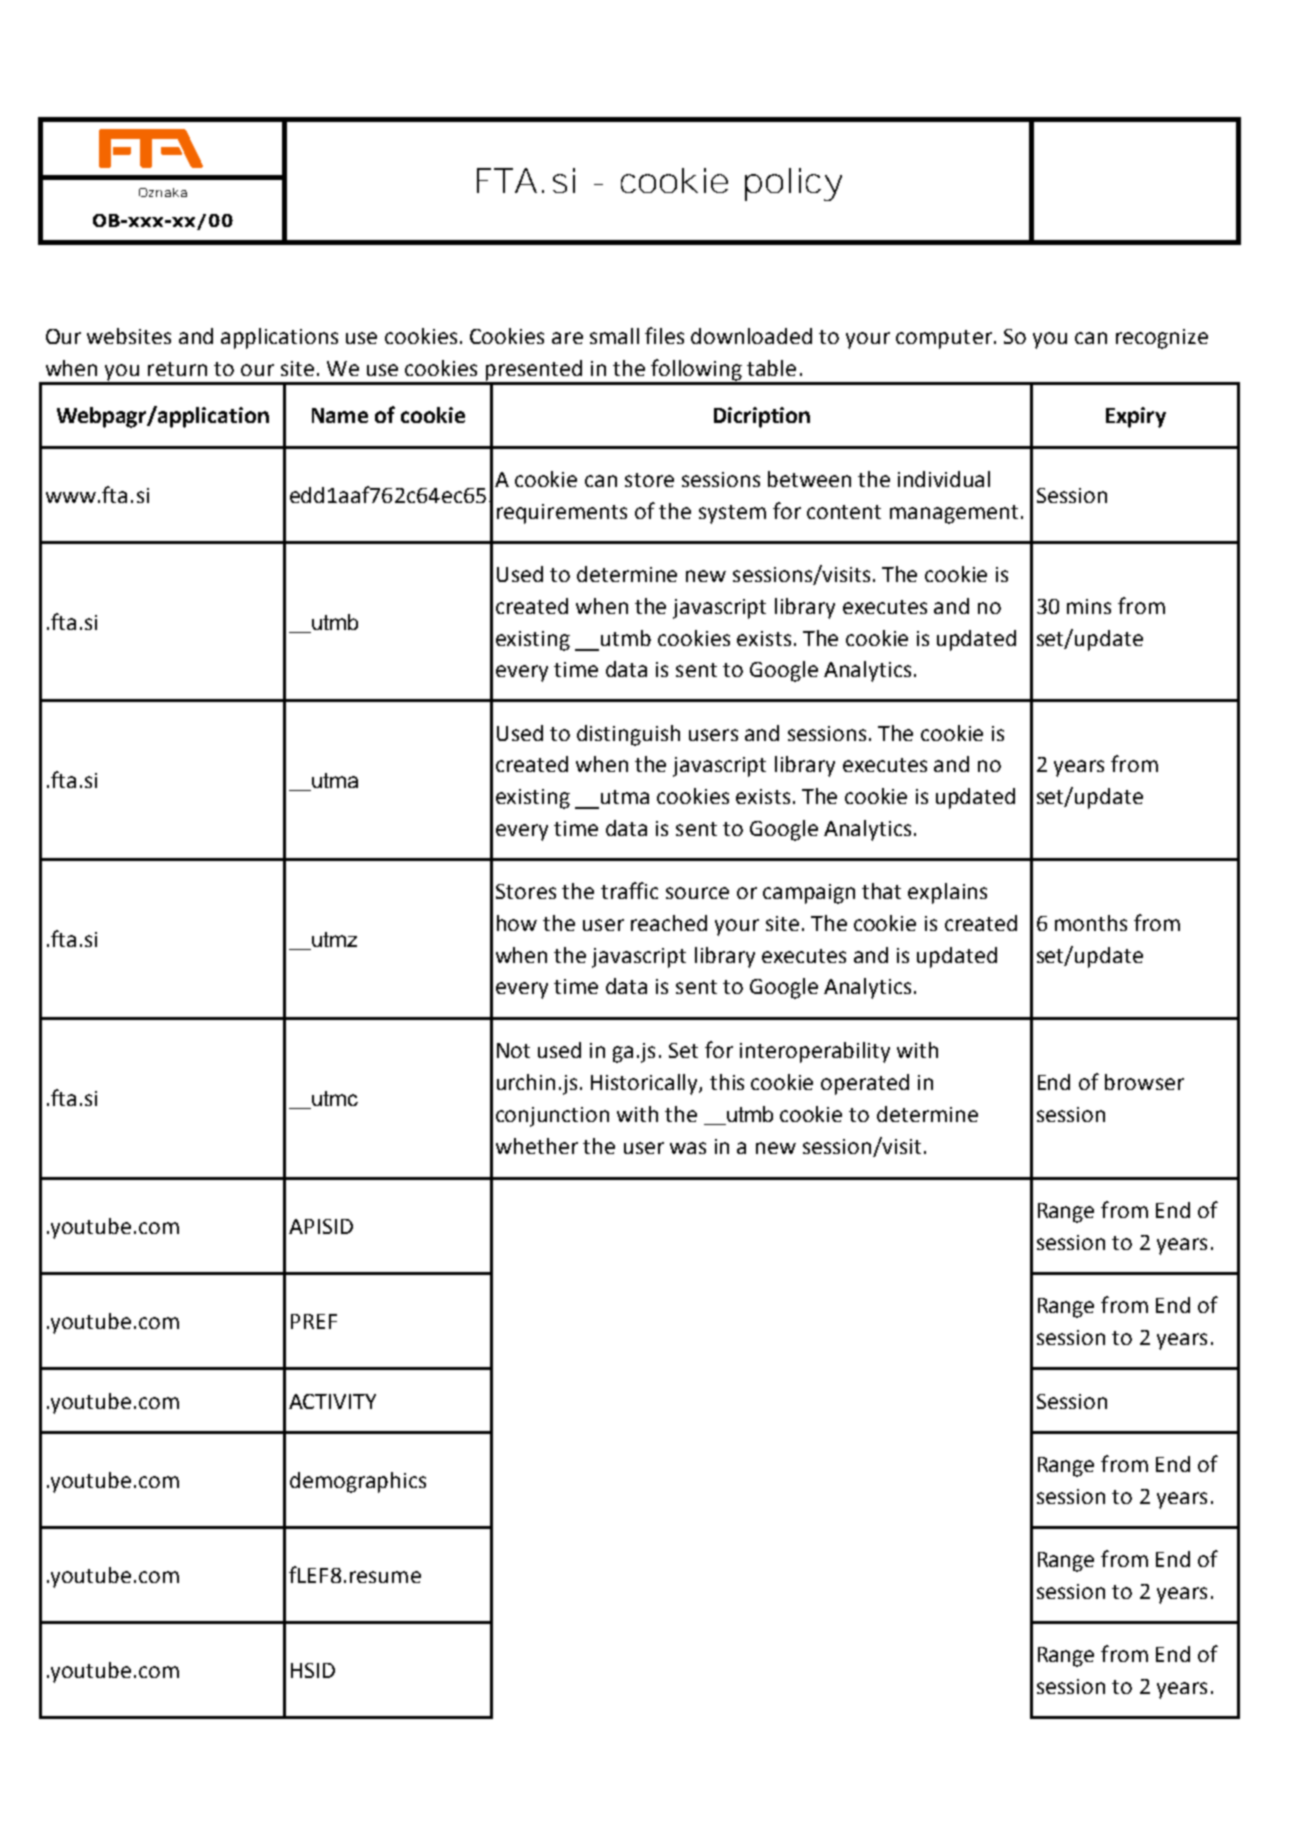  I want to click on return, so click(177, 369).
